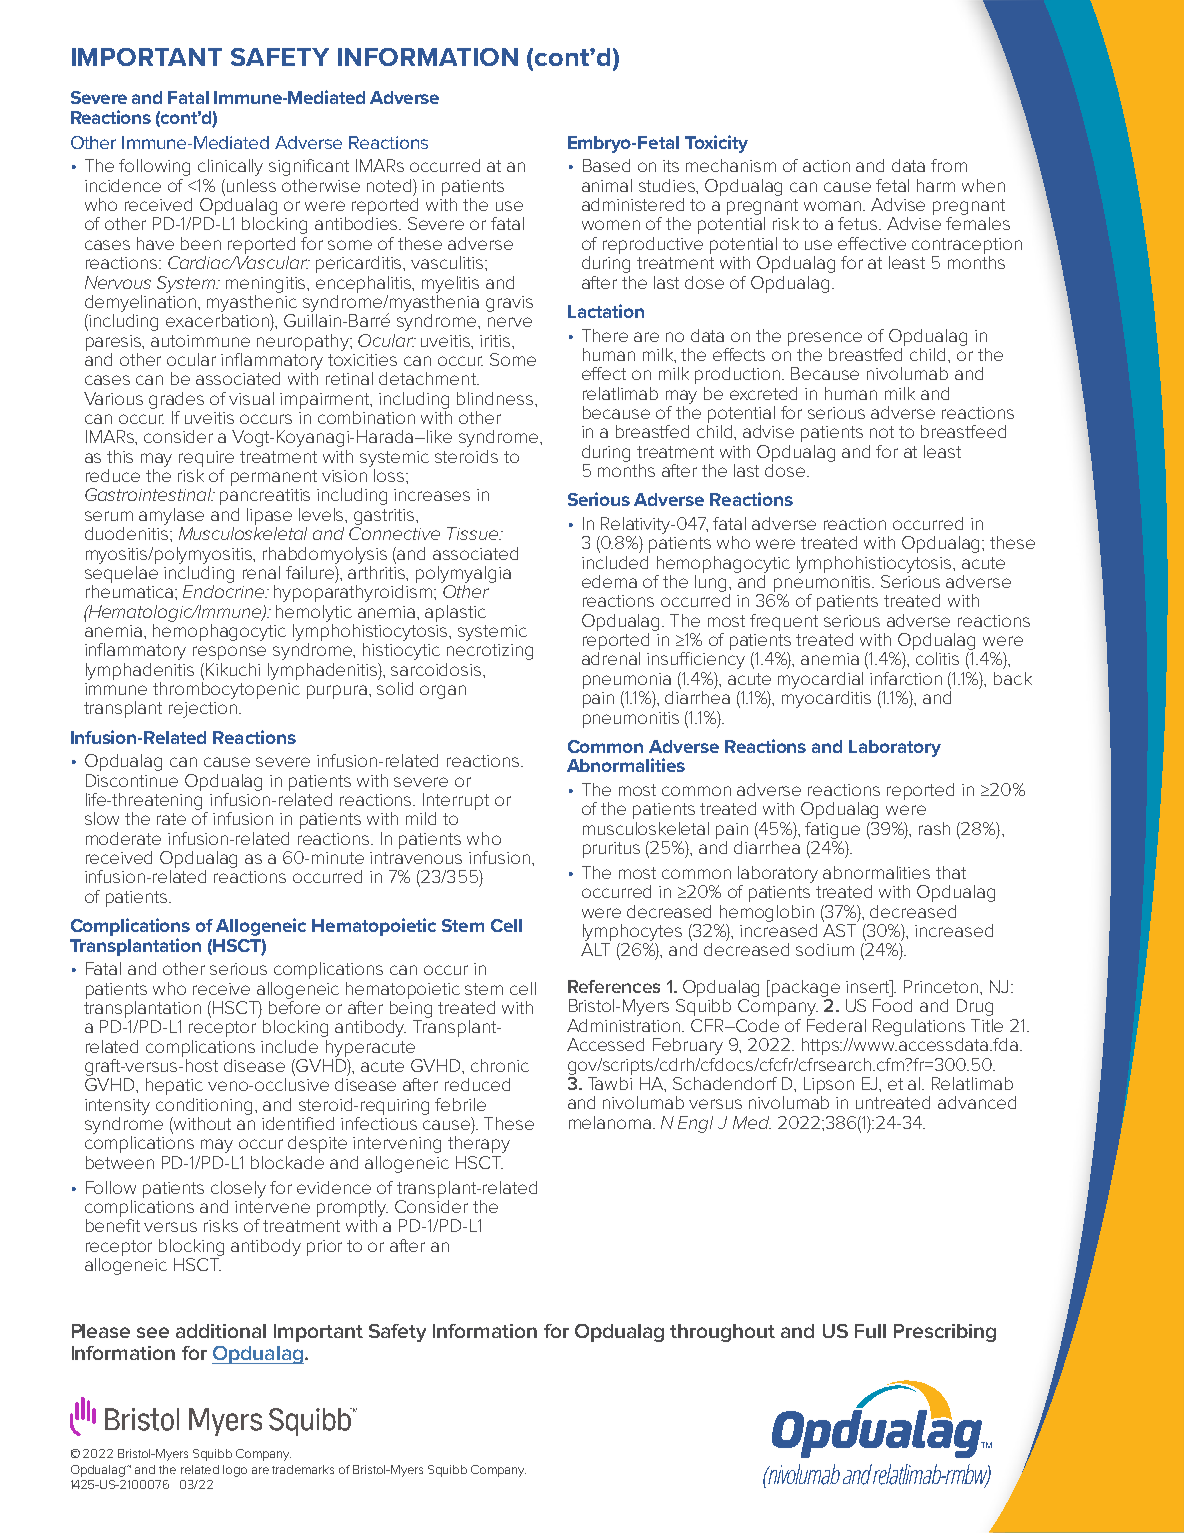  I want to click on conditioning, so click(206, 1106).
